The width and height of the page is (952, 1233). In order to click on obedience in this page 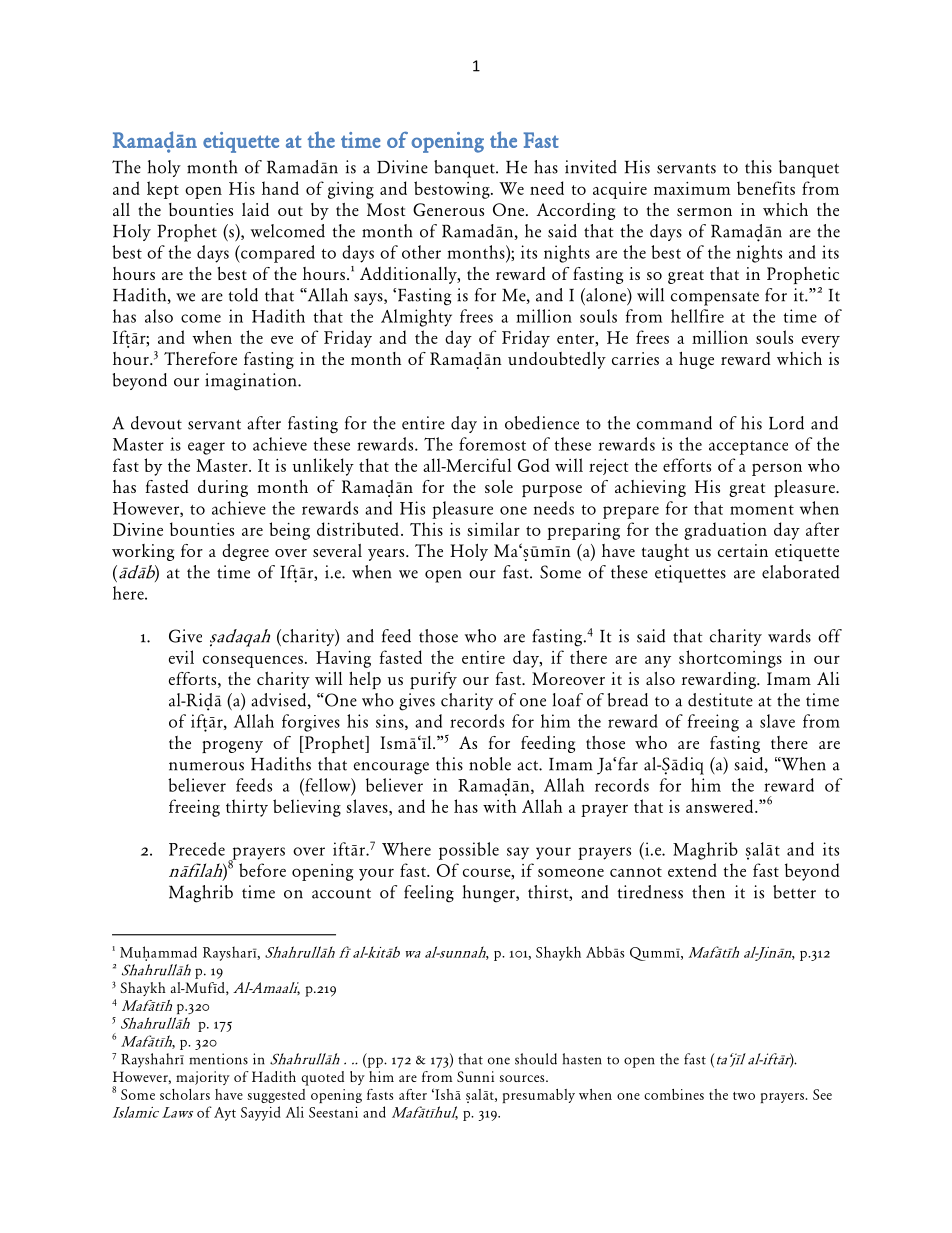, I will do `click(542, 423)`.
